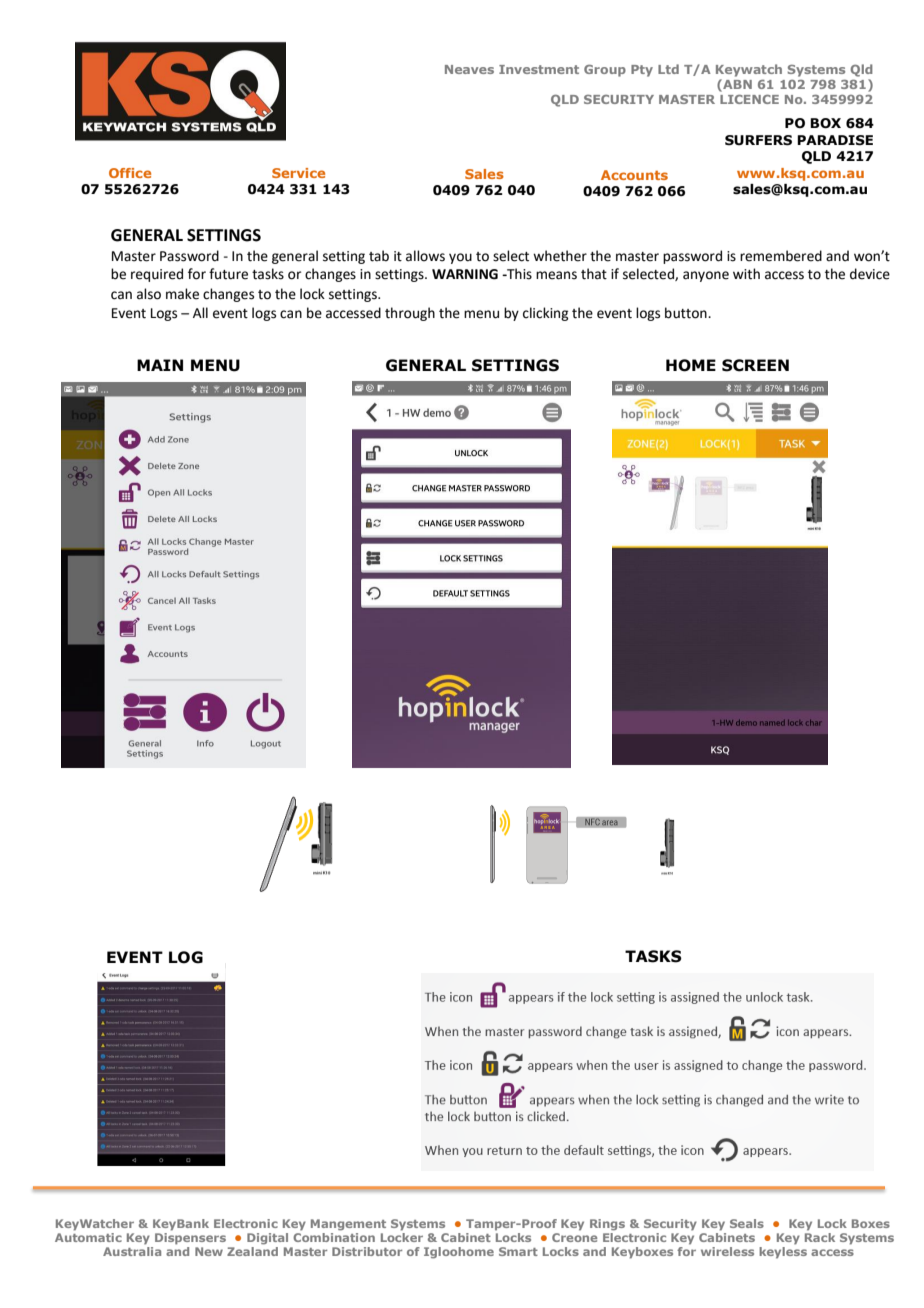 This screenshot has height=1308, width=924. What do you see at coordinates (518, 1251) in the screenshot?
I see `Smart` at bounding box center [518, 1251].
